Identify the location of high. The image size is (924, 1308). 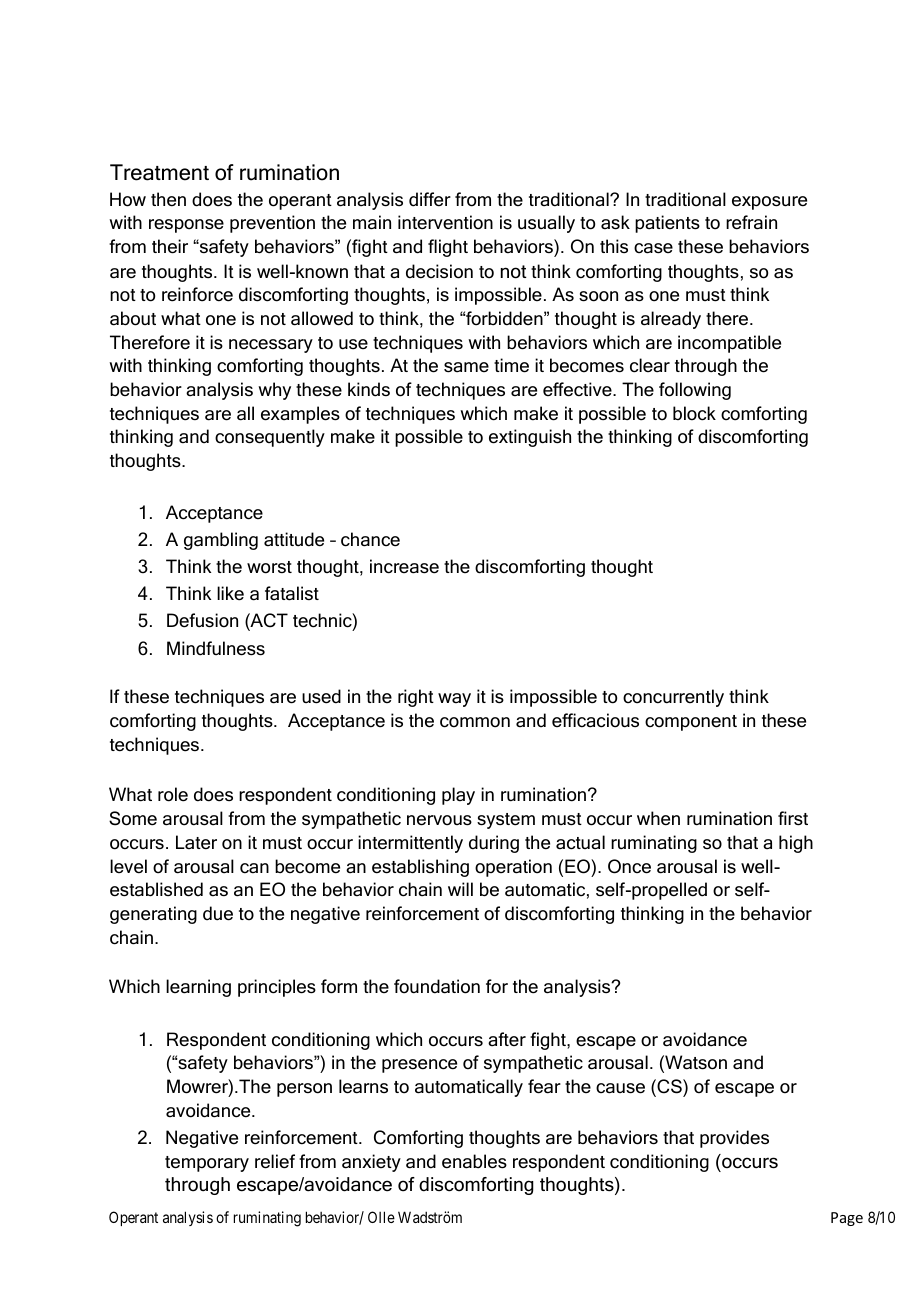
(796, 844).
